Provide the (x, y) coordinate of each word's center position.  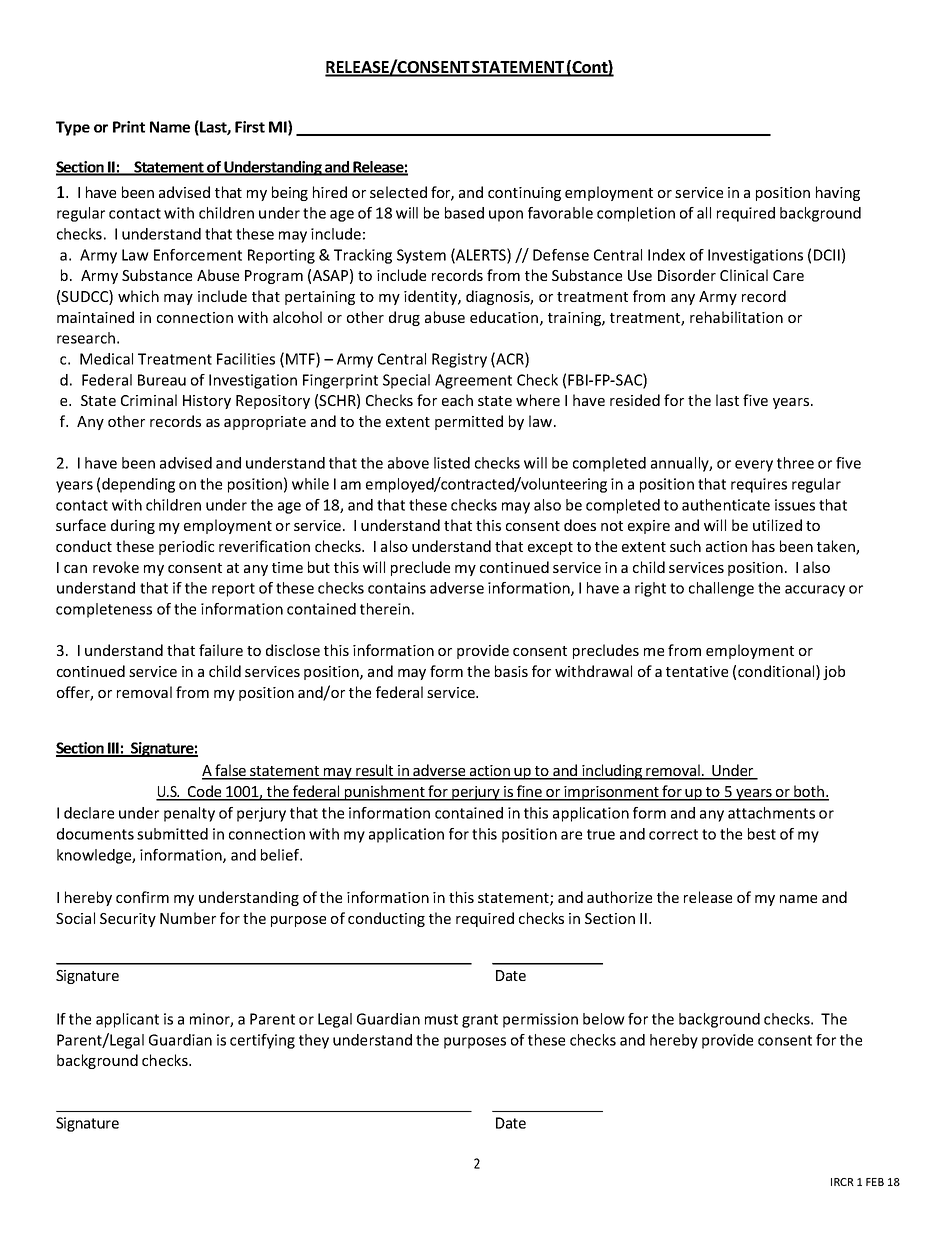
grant (480, 1021)
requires (759, 485)
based (464, 213)
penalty (189, 814)
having (838, 193)
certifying (262, 1041)
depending (138, 485)
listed (452, 463)
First (250, 127)
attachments (771, 813)
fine (529, 792)
